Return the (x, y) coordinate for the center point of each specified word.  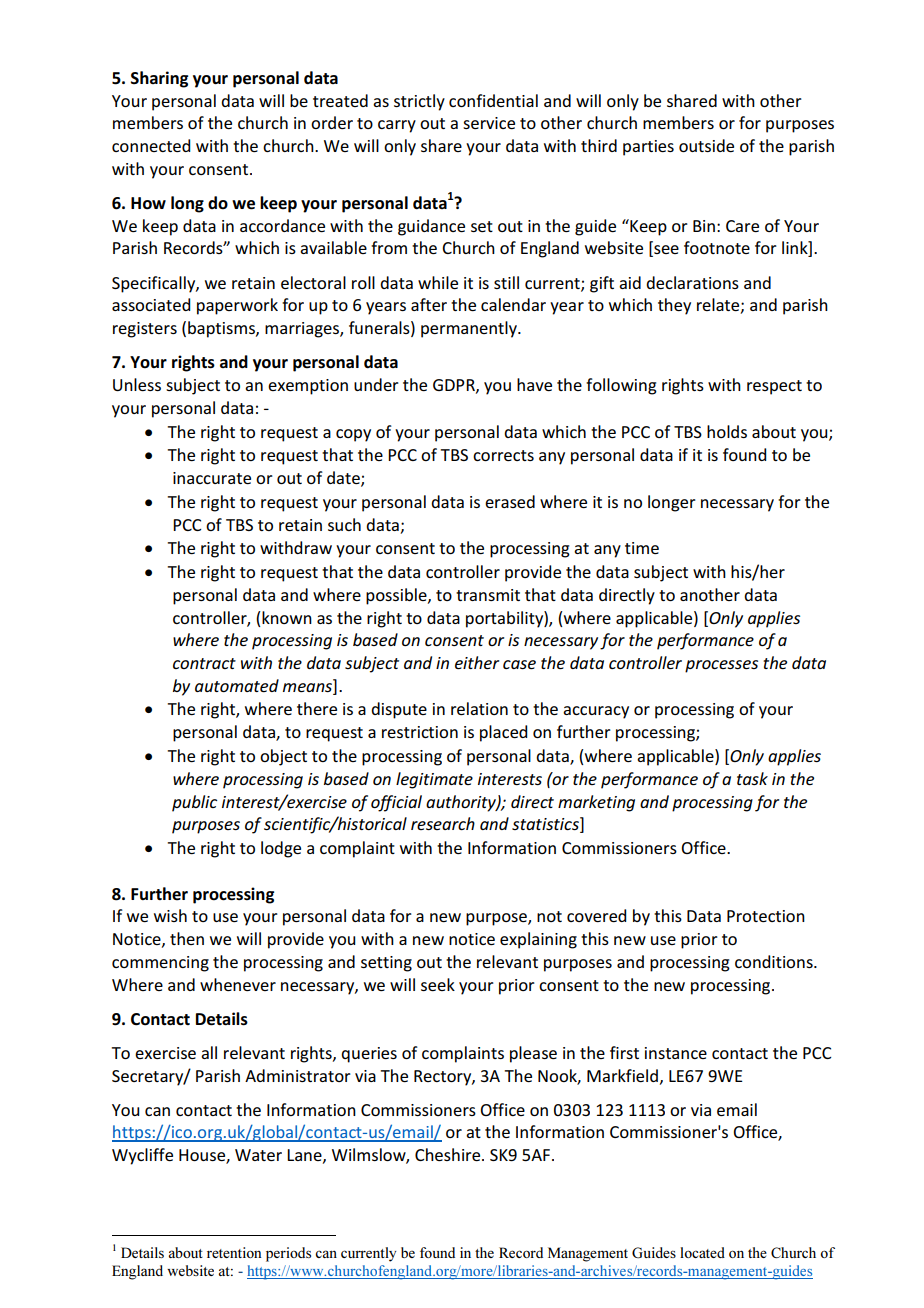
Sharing (159, 79)
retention (234, 1252)
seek (438, 984)
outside (706, 145)
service (489, 123)
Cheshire (449, 1154)
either (477, 662)
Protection (766, 916)
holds (727, 431)
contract (204, 663)
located (702, 1252)
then (187, 938)
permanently (470, 329)
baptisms (222, 329)
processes (721, 666)
